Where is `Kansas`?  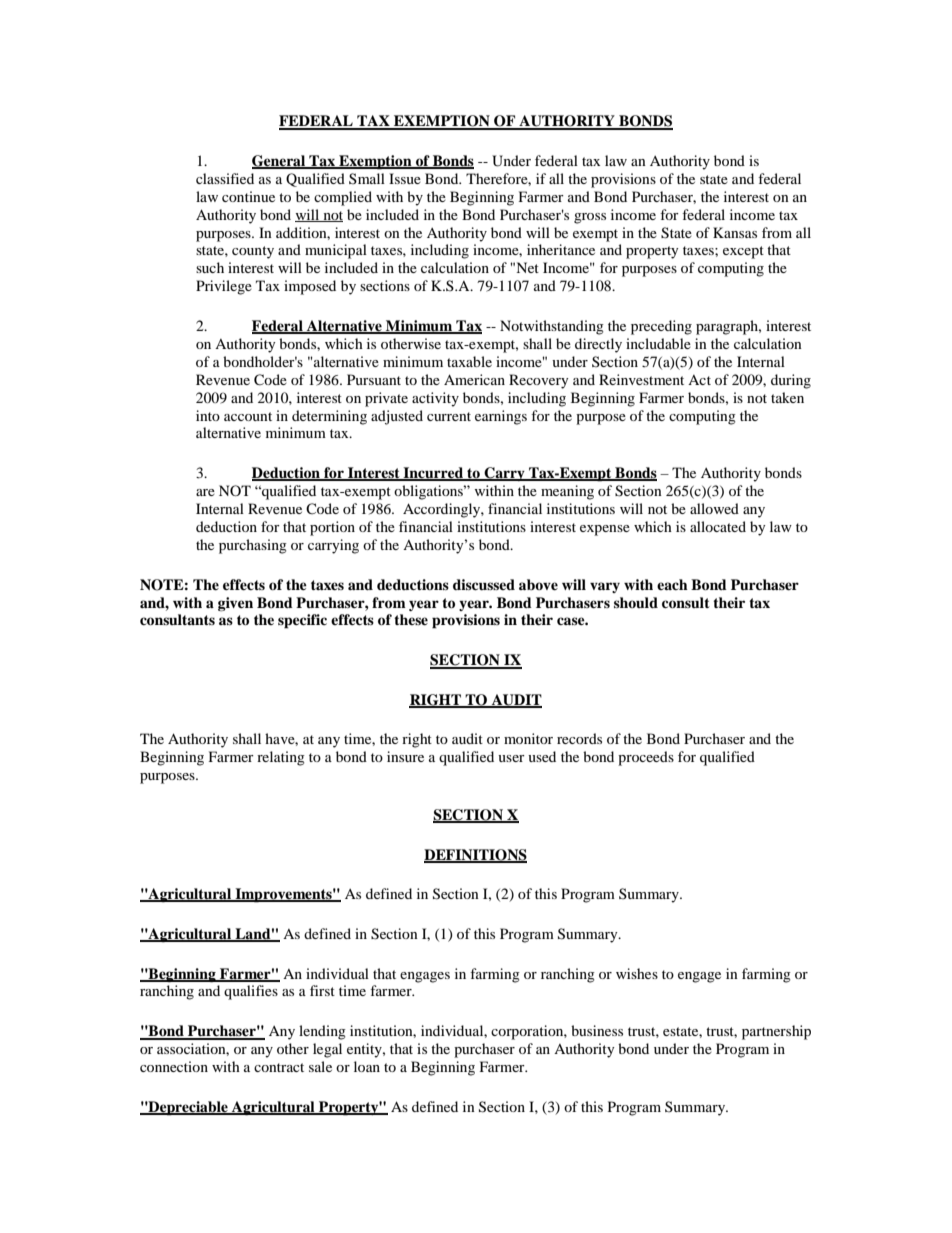 Kansas is located at coordinates (735, 232).
